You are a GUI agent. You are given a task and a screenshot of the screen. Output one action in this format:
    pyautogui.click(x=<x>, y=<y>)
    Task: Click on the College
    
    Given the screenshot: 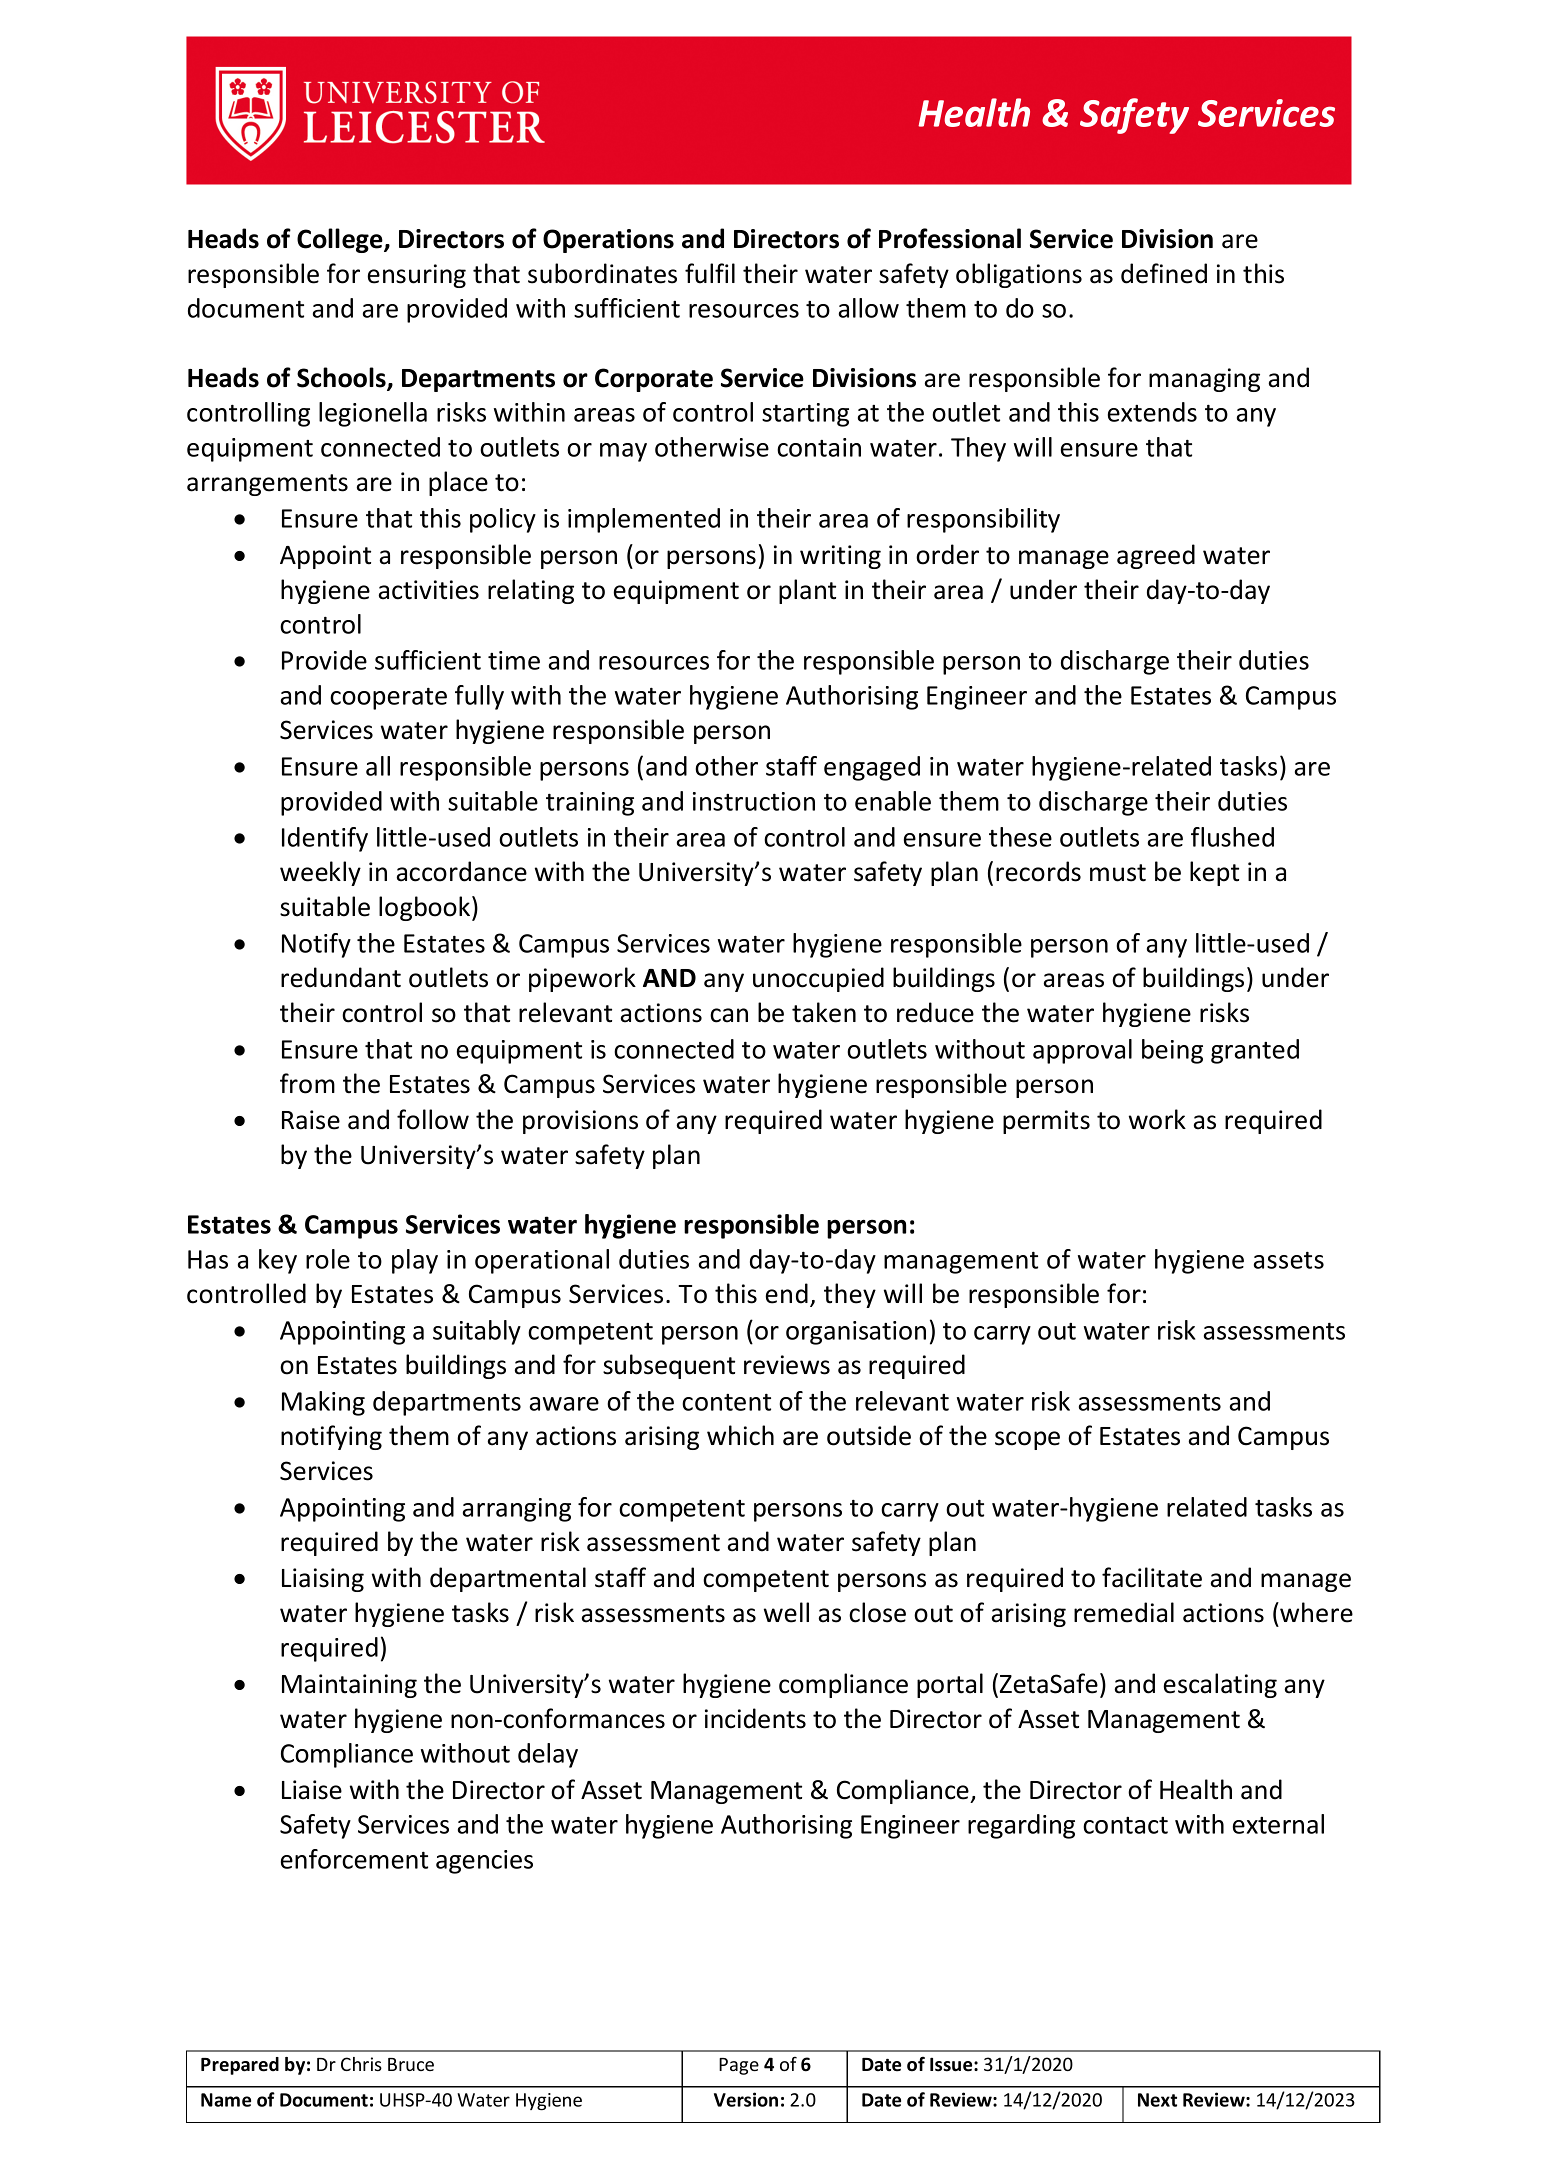 What is the action you would take?
    pyautogui.click(x=341, y=240)
